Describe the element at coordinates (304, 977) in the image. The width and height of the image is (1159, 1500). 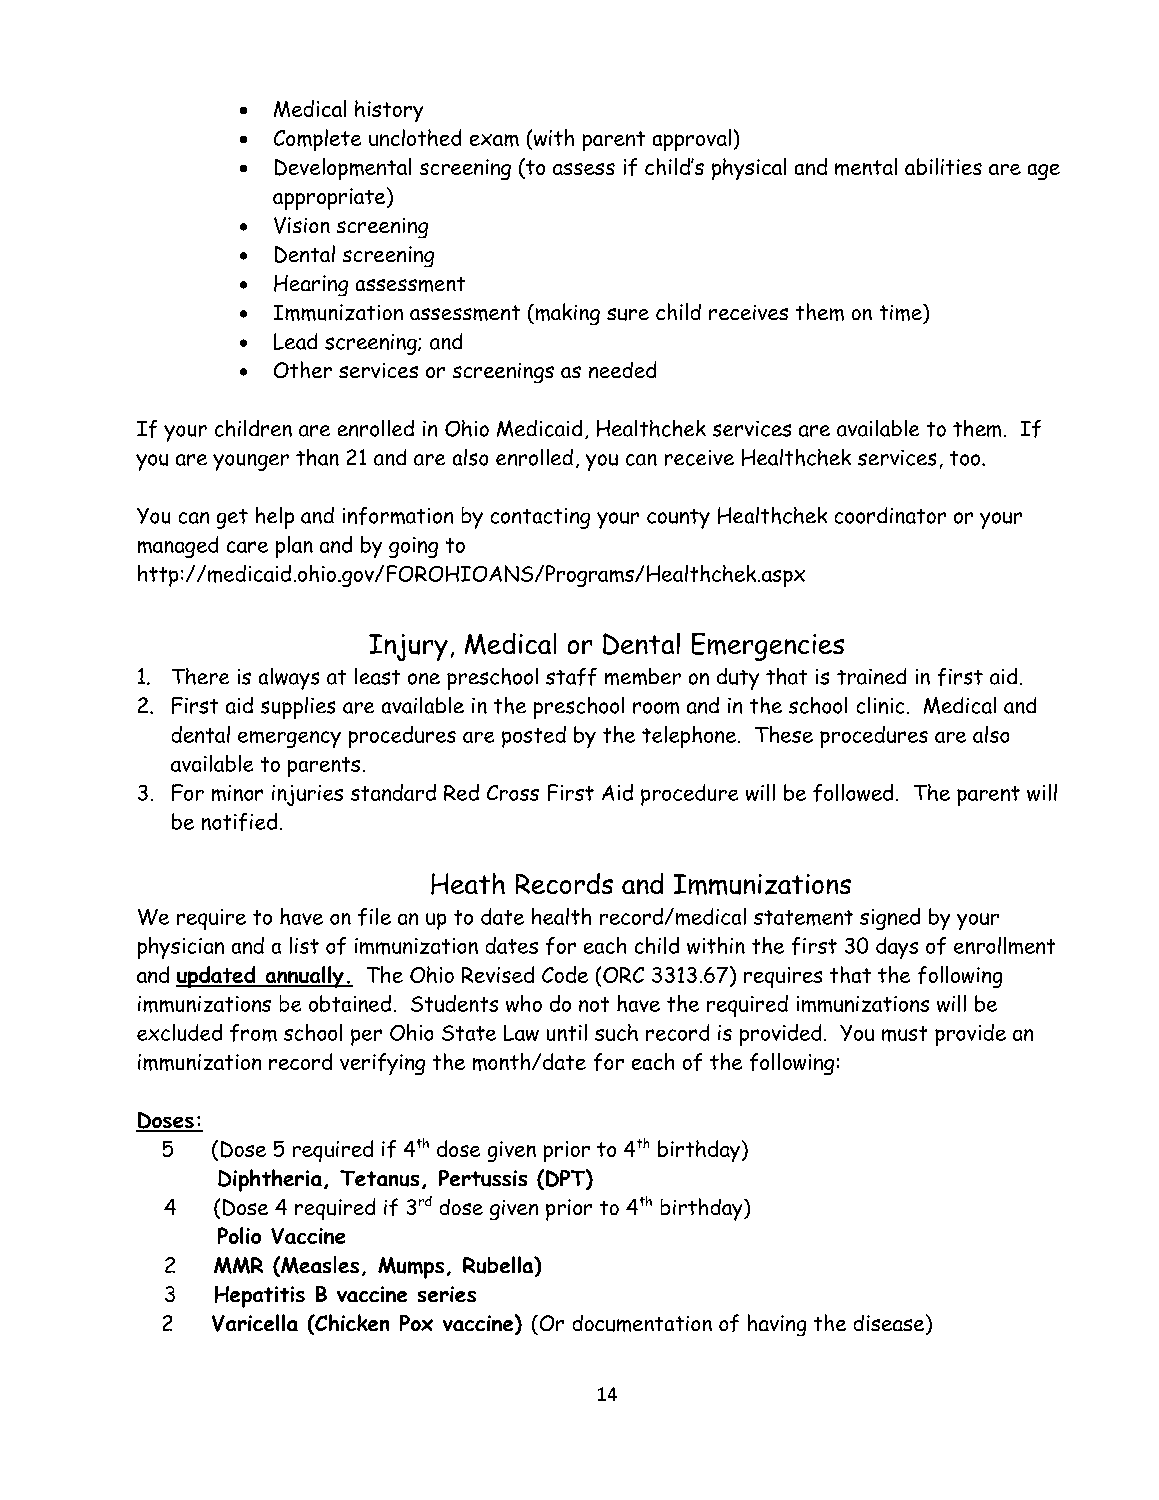
I see `annually` at that location.
